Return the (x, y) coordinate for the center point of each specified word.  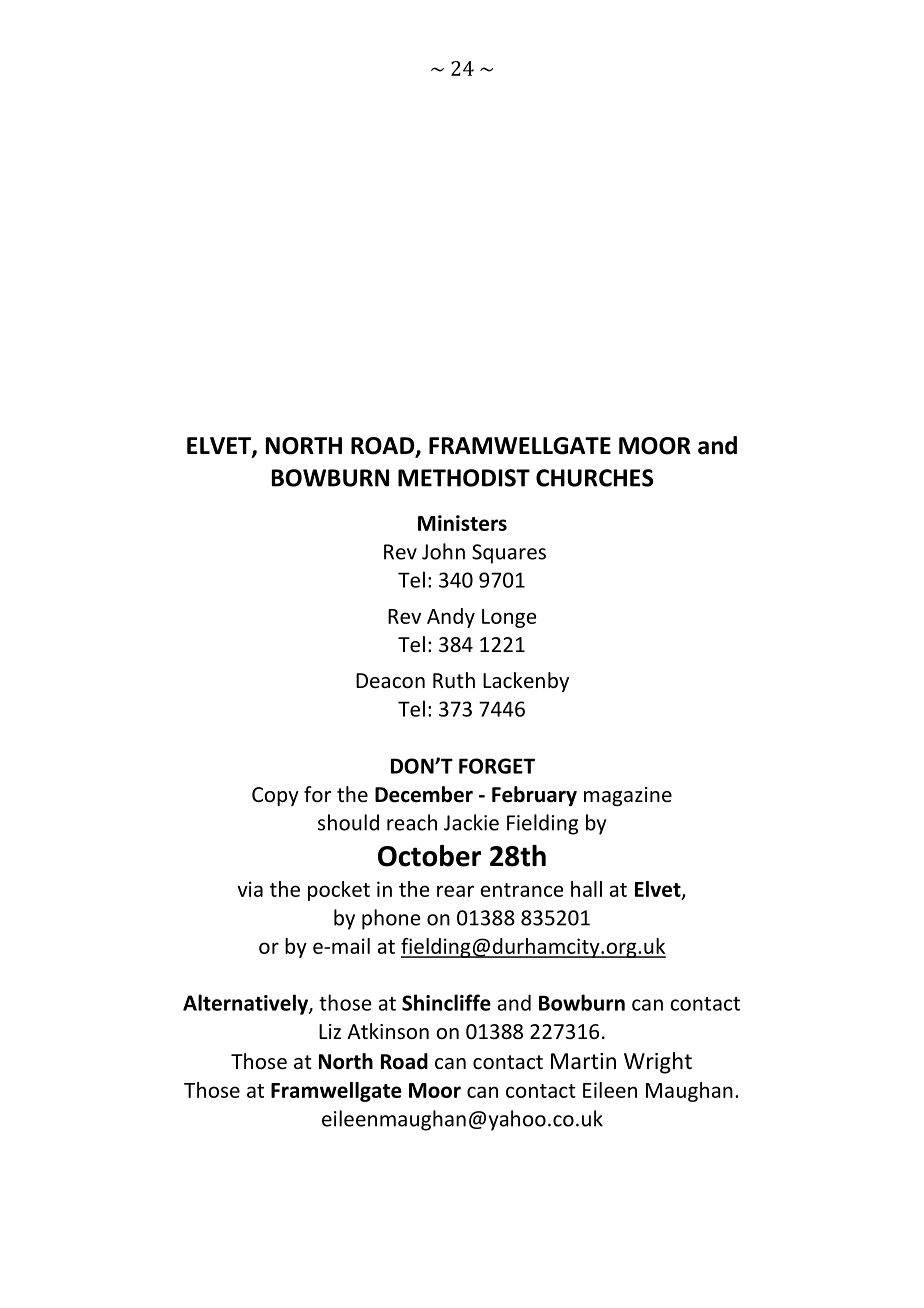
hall (586, 889)
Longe (509, 618)
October (429, 856)
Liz (330, 1031)
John (443, 551)
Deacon (390, 681)
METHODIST (464, 478)
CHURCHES (595, 478)
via (250, 889)
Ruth (454, 680)
